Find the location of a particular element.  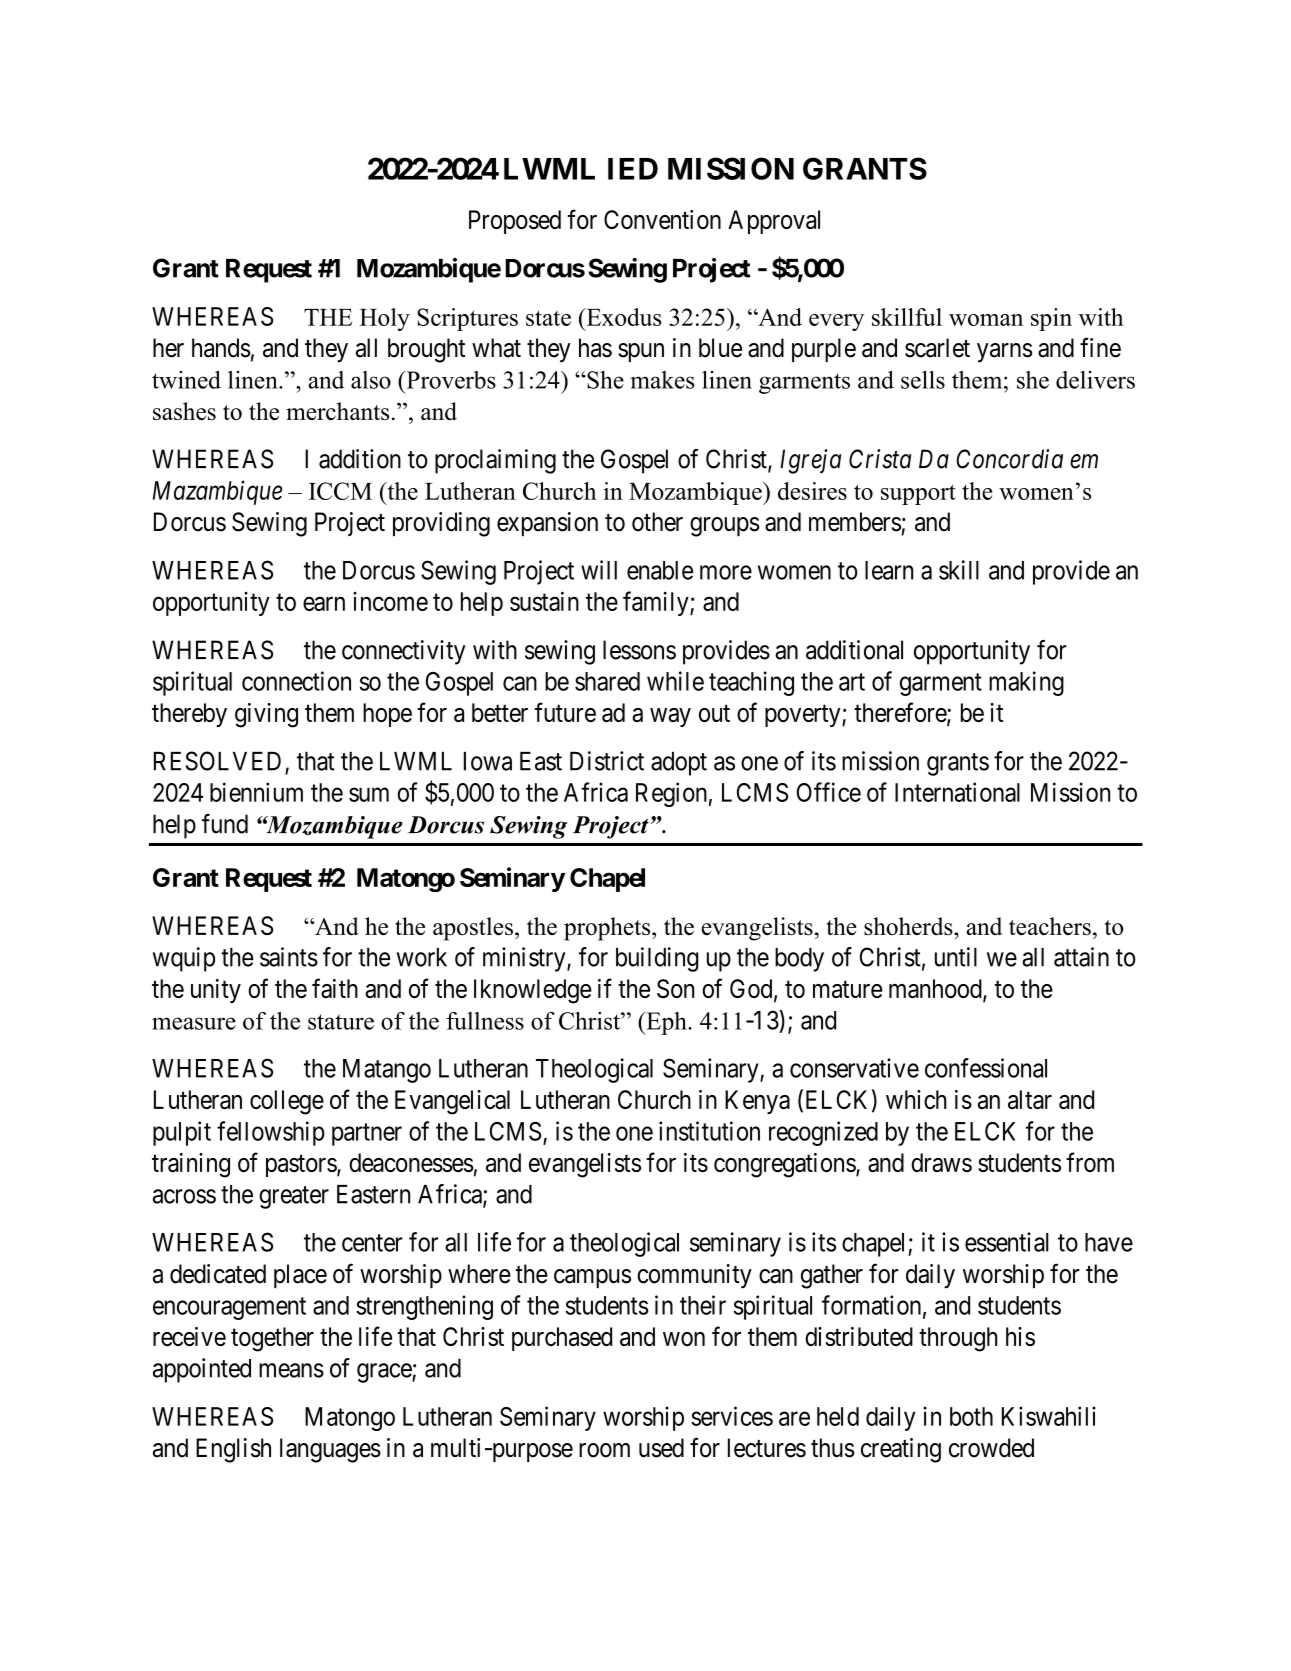

altar is located at coordinates (1030, 1099).
